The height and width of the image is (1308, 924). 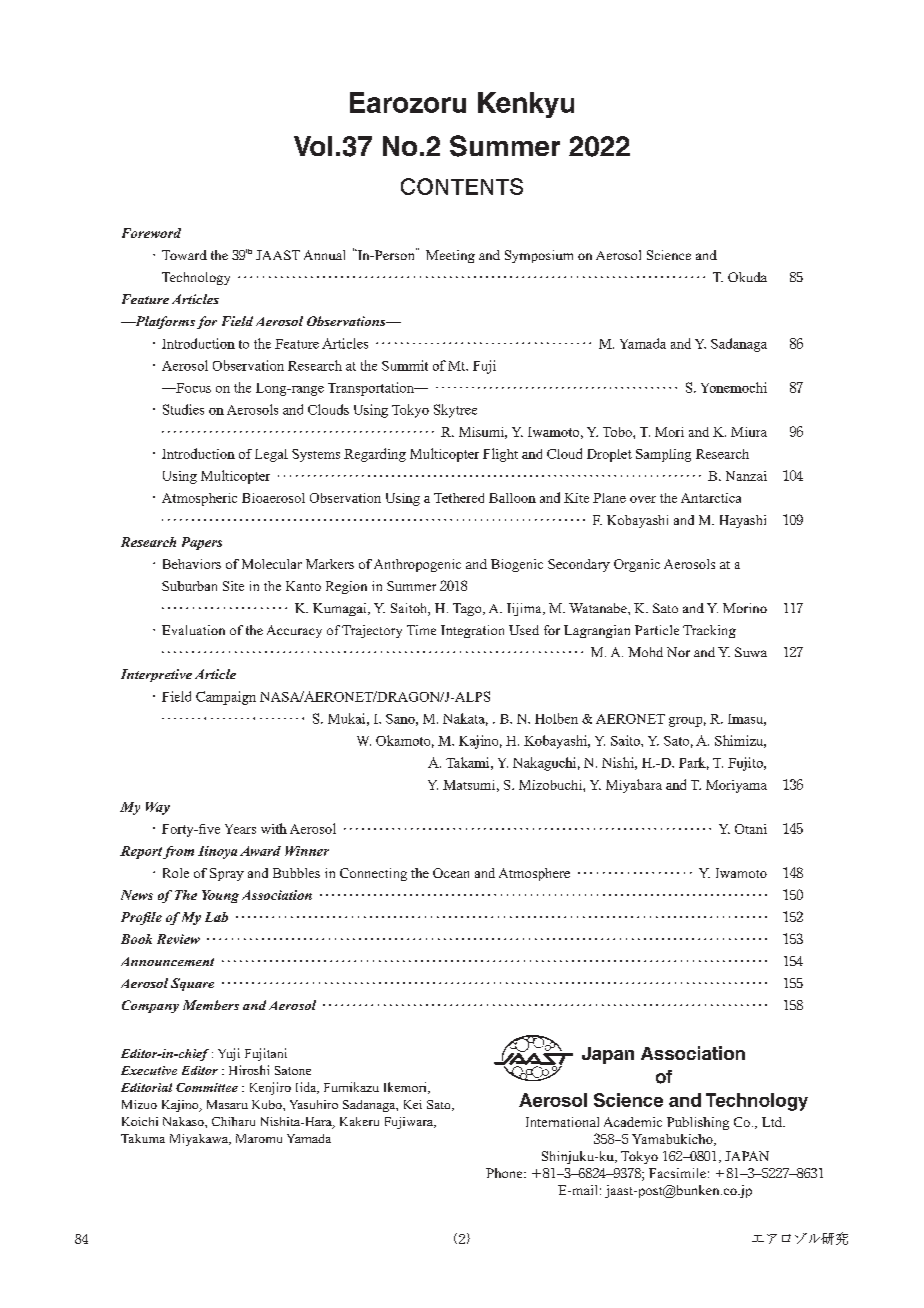 I want to click on Campaign, so click(x=226, y=698).
